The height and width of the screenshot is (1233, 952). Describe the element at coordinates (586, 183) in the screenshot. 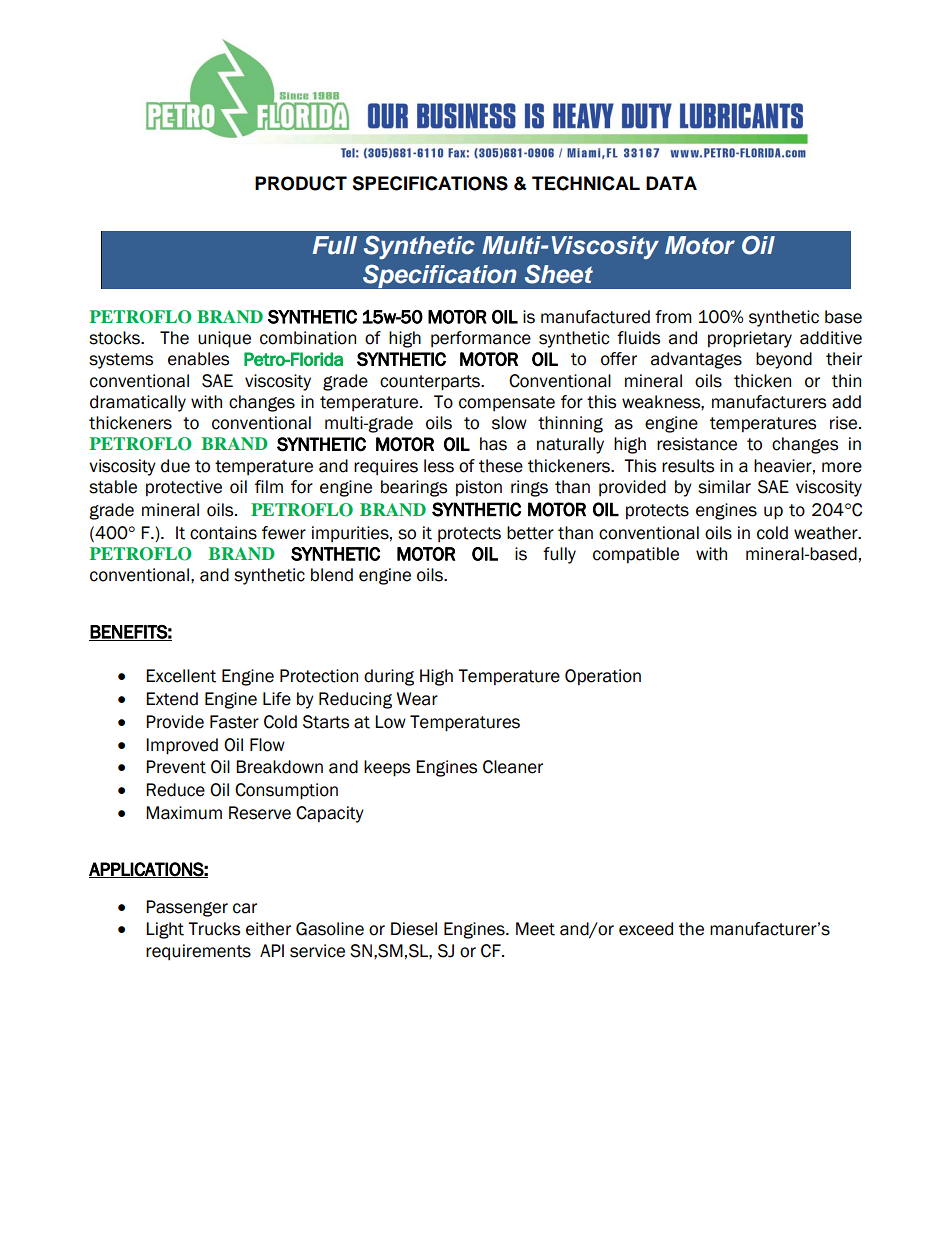

I see `TECHNICAL` at that location.
